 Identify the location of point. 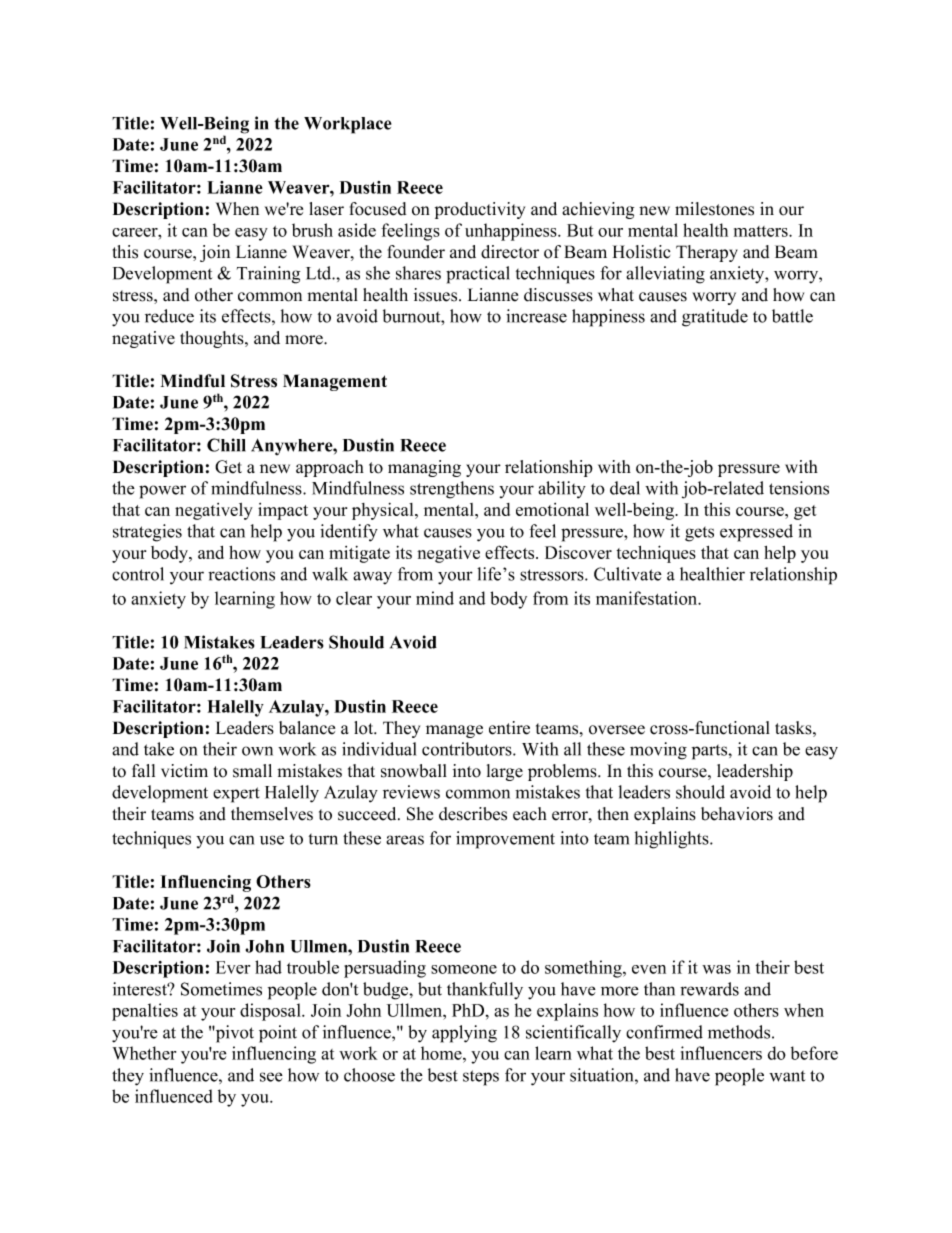
(278, 1034).
